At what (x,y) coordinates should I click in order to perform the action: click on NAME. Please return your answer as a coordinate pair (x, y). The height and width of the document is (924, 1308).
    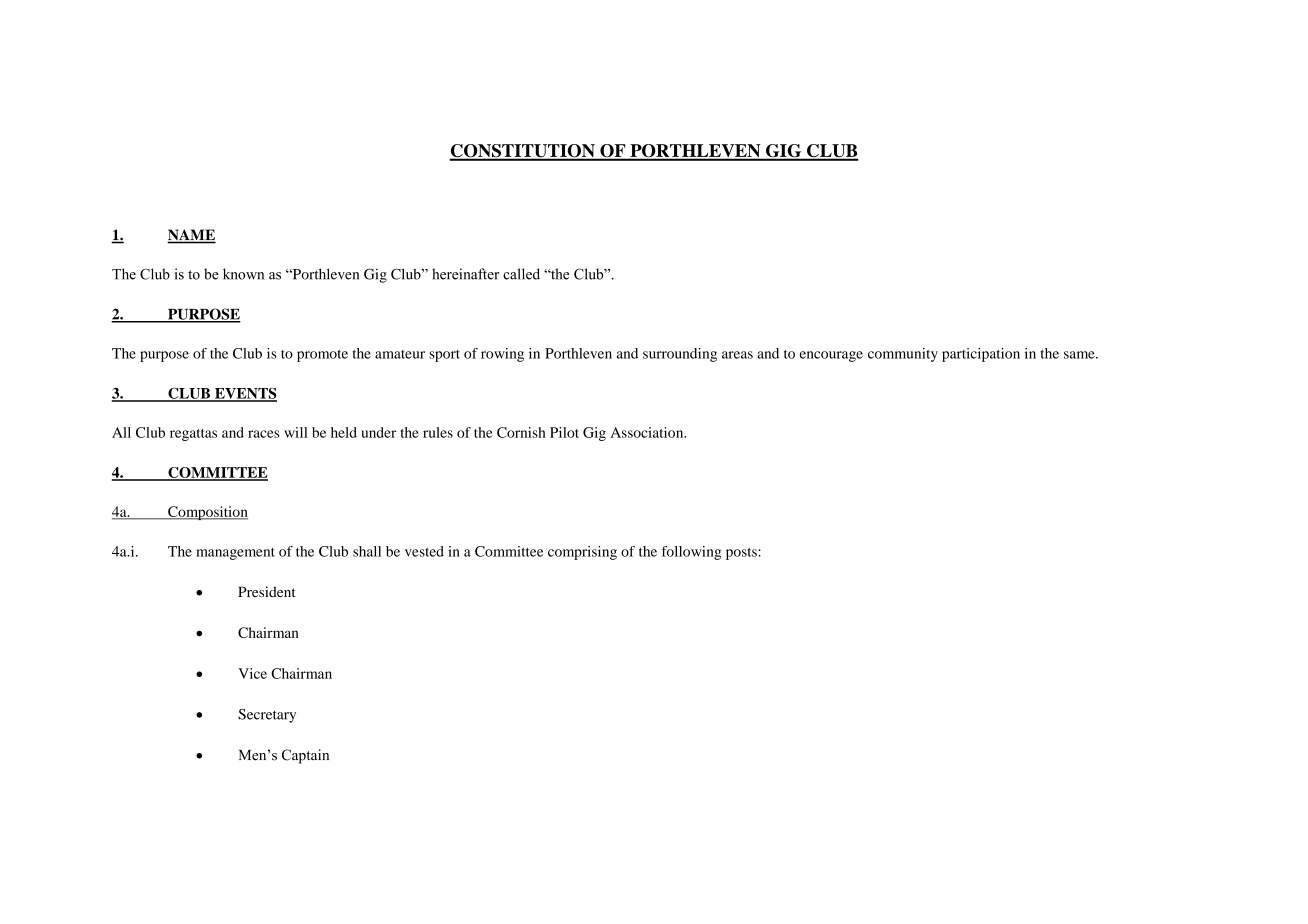
    Looking at the image, I should click on (191, 236).
